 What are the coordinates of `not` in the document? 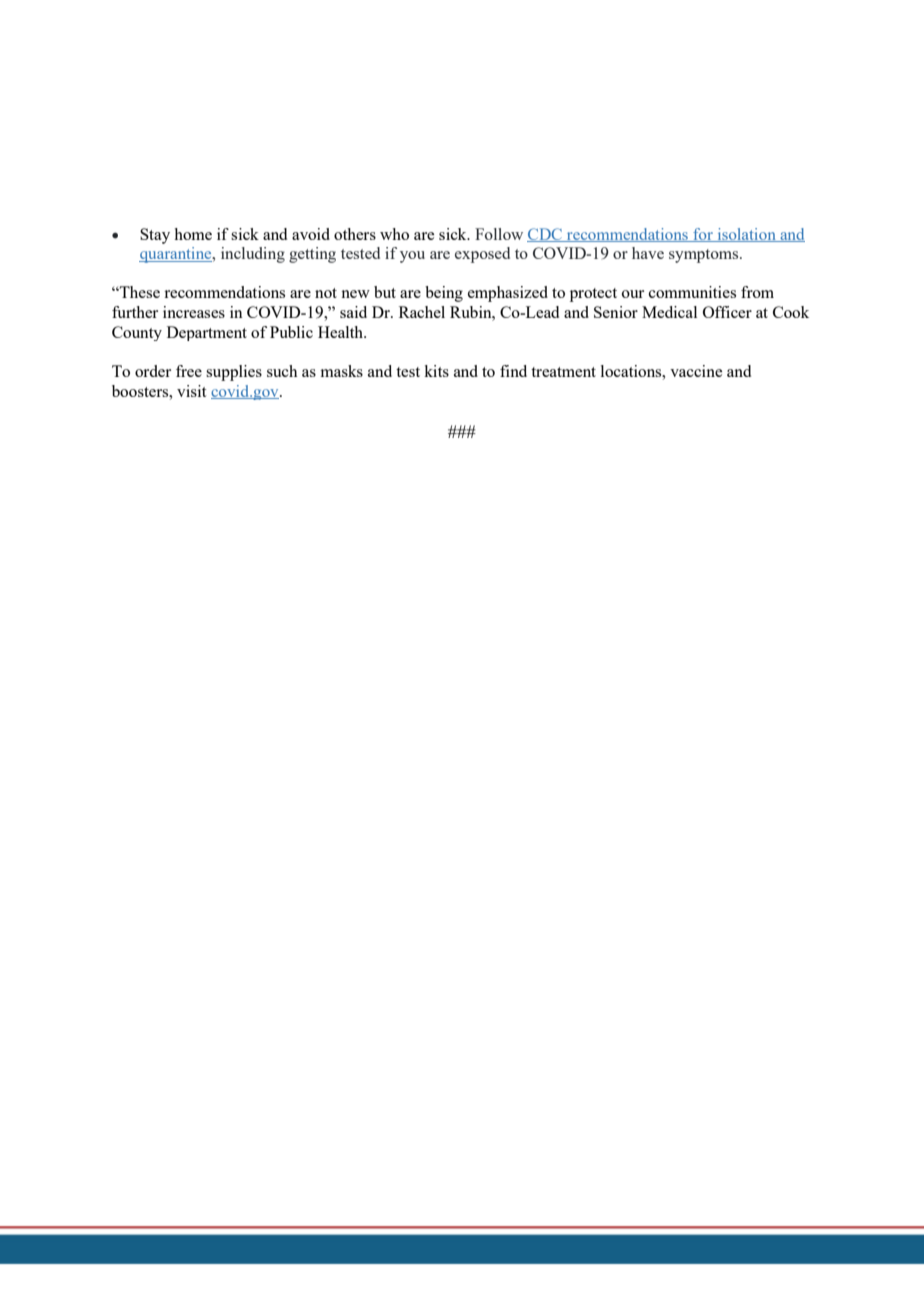 It's located at (326, 293).
